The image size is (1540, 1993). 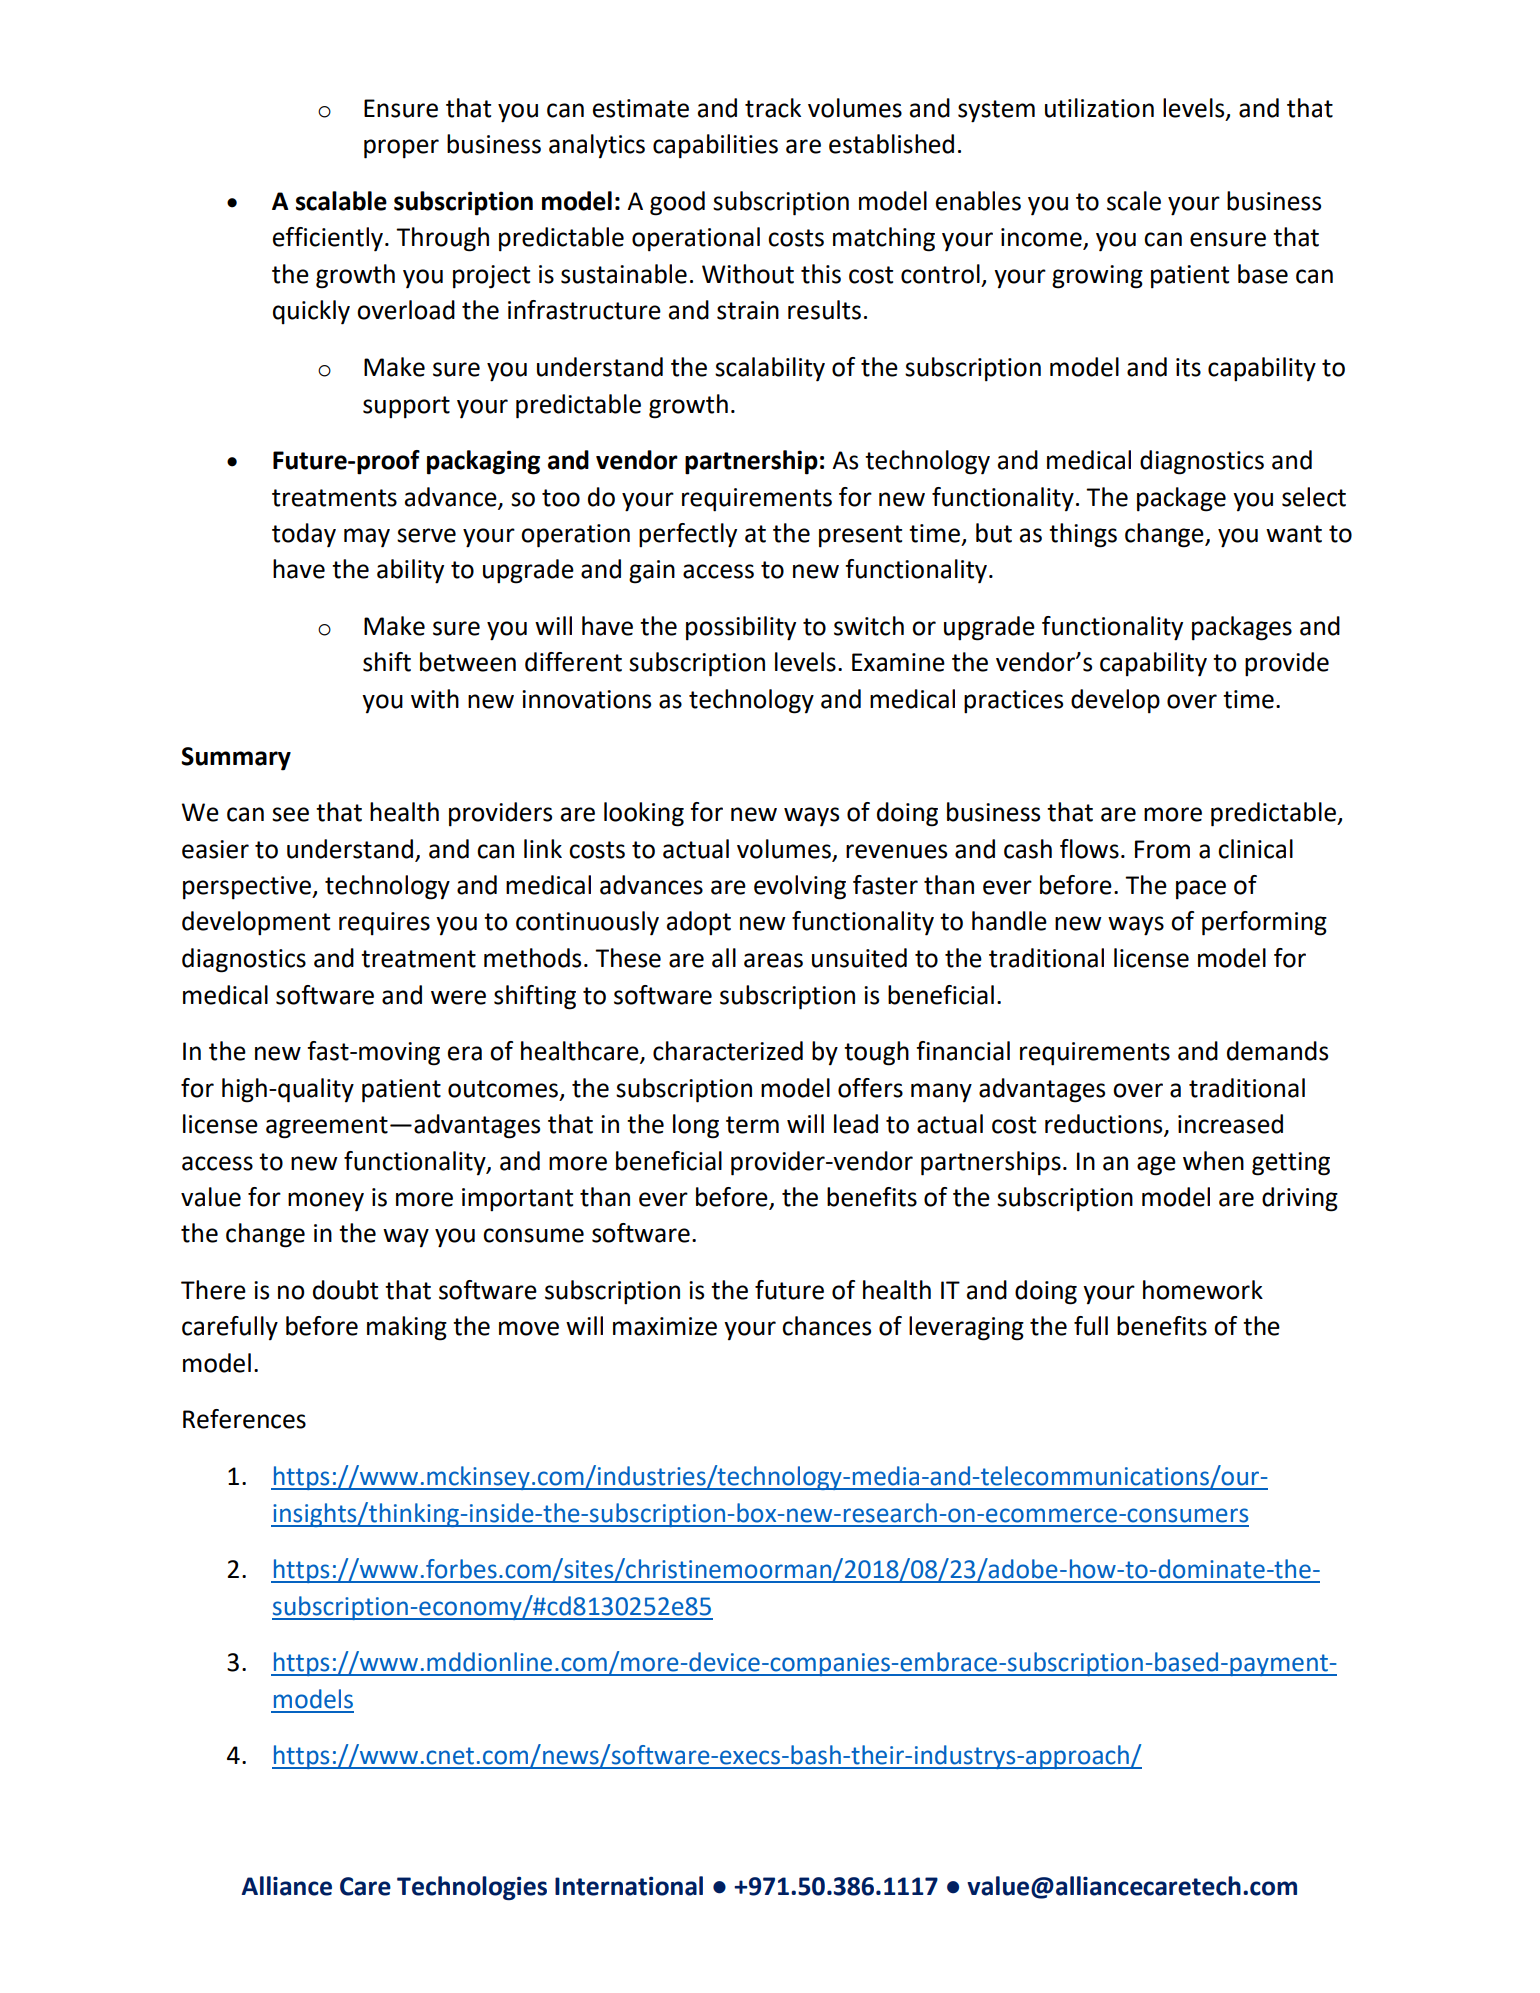 I want to click on International, so click(x=629, y=1886).
